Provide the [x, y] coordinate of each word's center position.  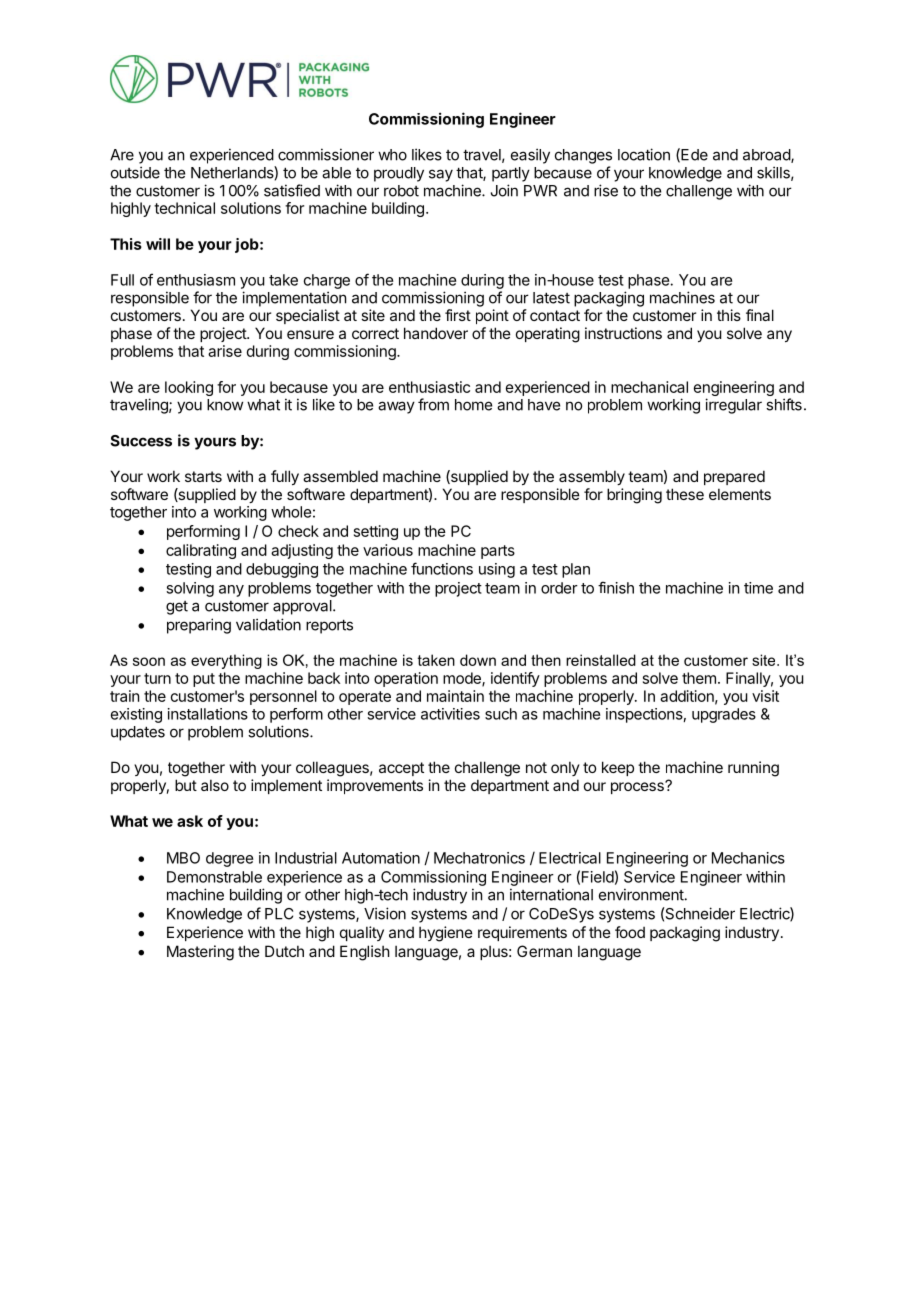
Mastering [200, 953]
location [644, 154]
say [441, 175]
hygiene [446, 934]
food [630, 932]
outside [135, 172]
